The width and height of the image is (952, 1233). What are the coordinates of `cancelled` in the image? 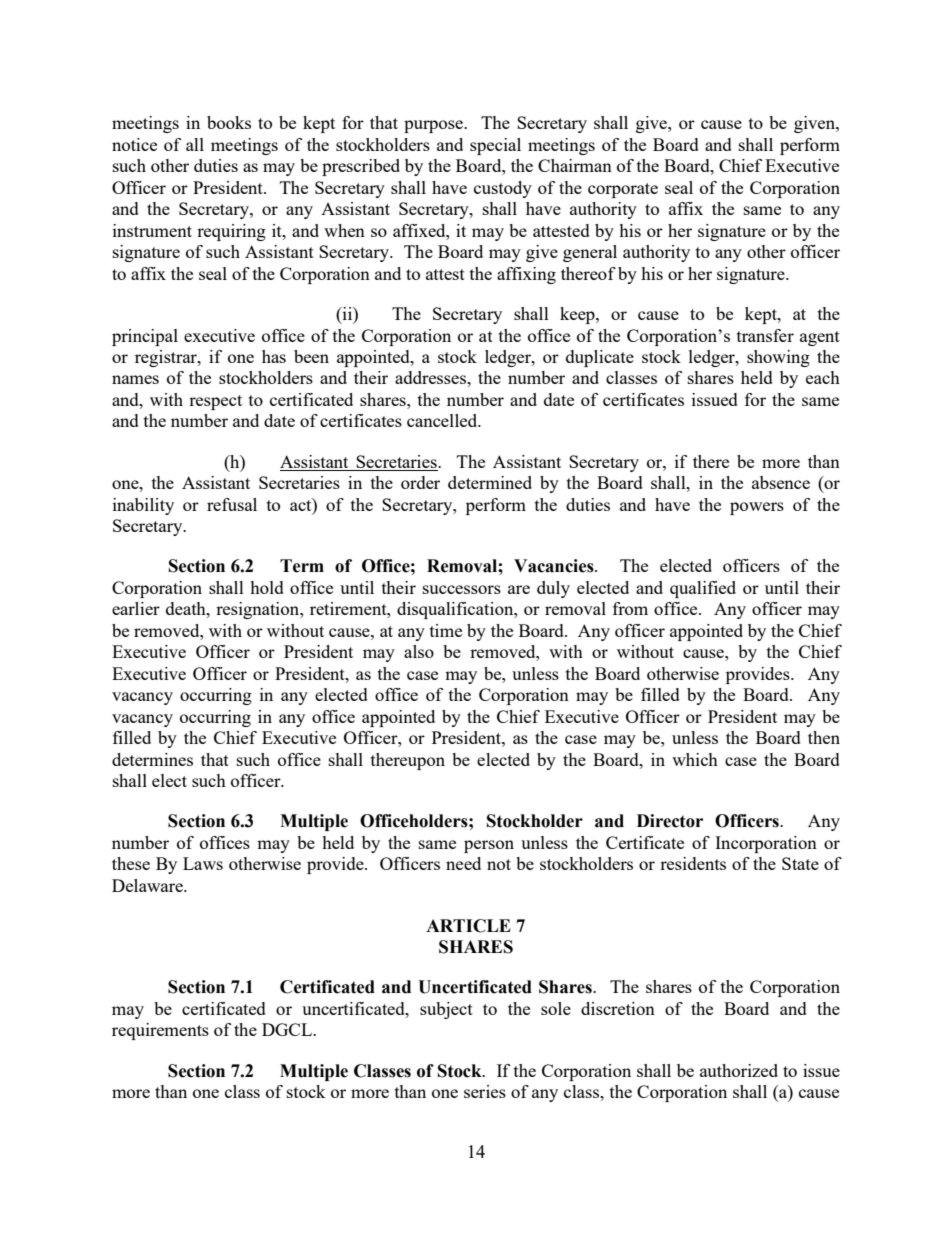 It's located at (443, 420).
